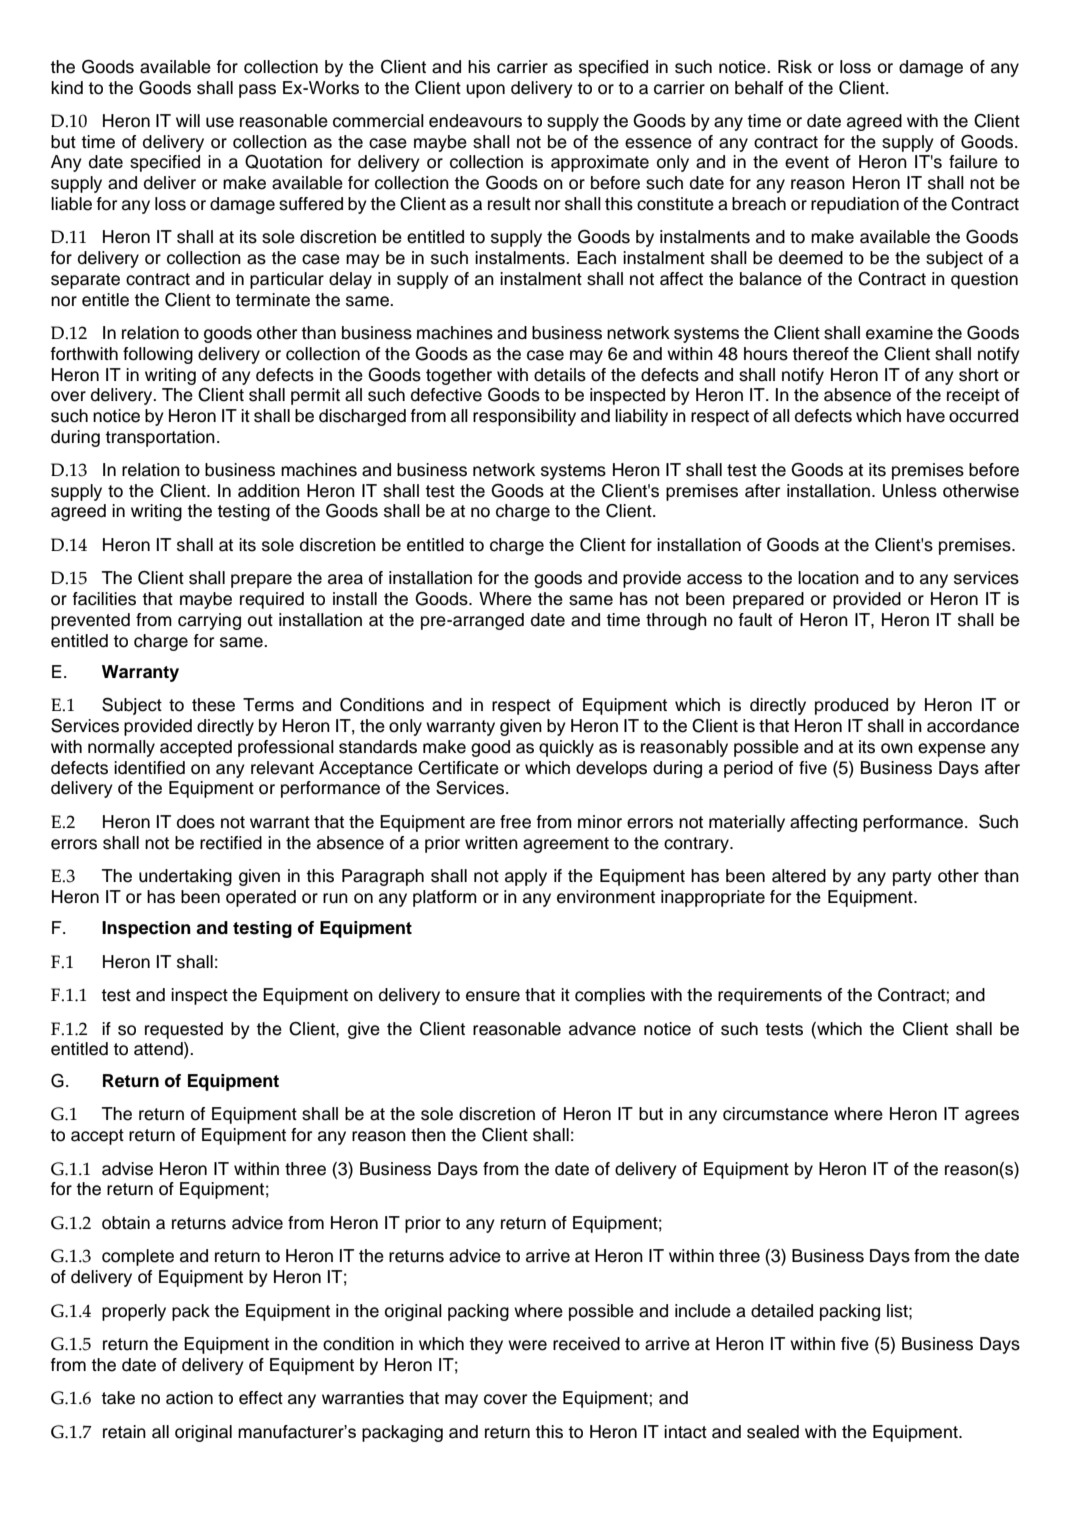 This document has width=1071, height=1515. I want to click on responsibility, so click(524, 417).
